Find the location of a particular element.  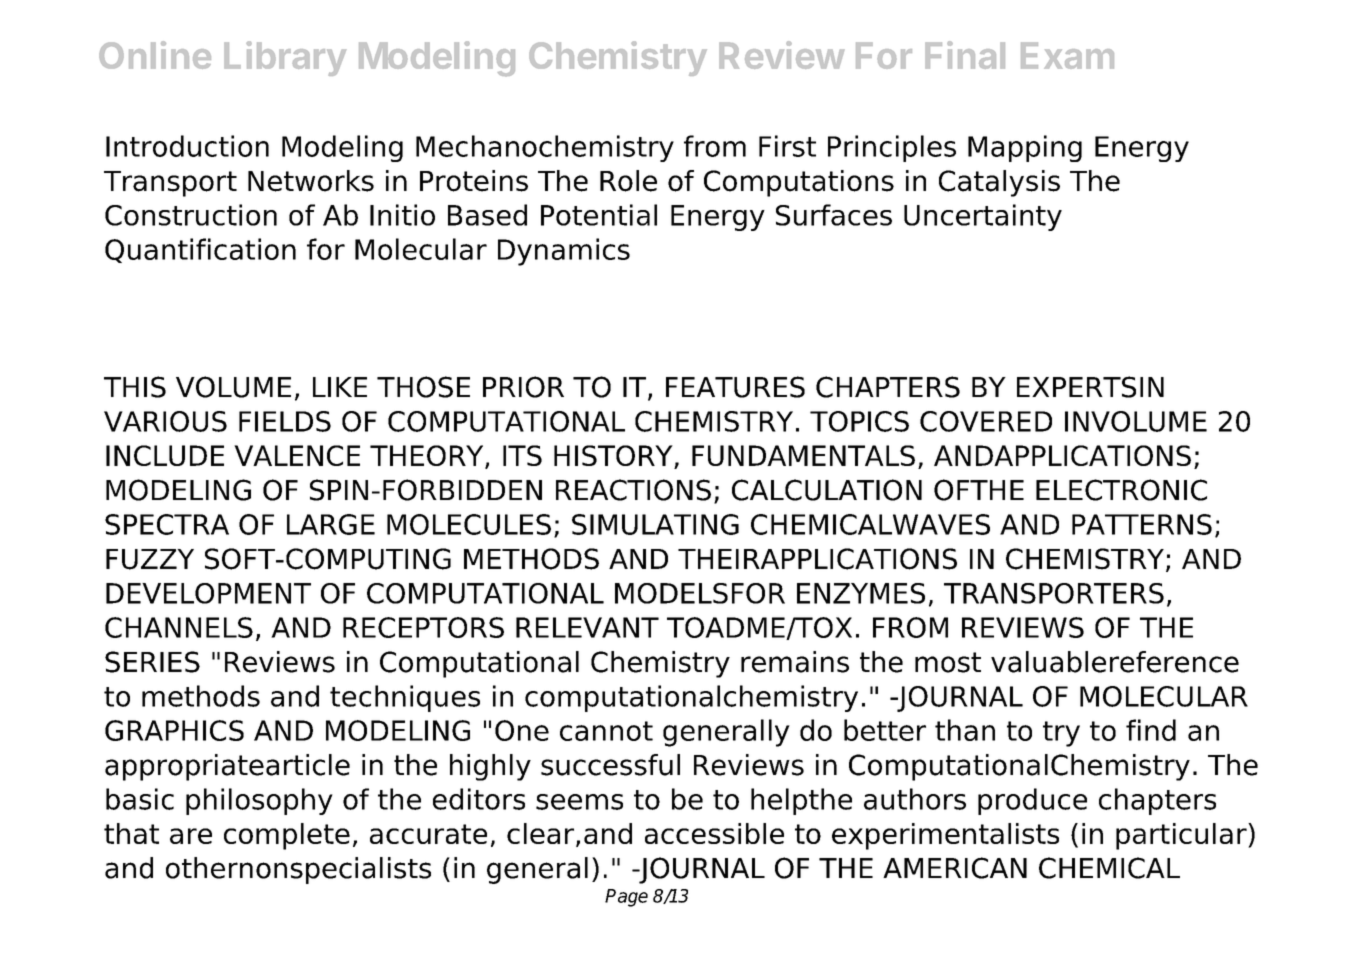

most is located at coordinates (948, 662).
